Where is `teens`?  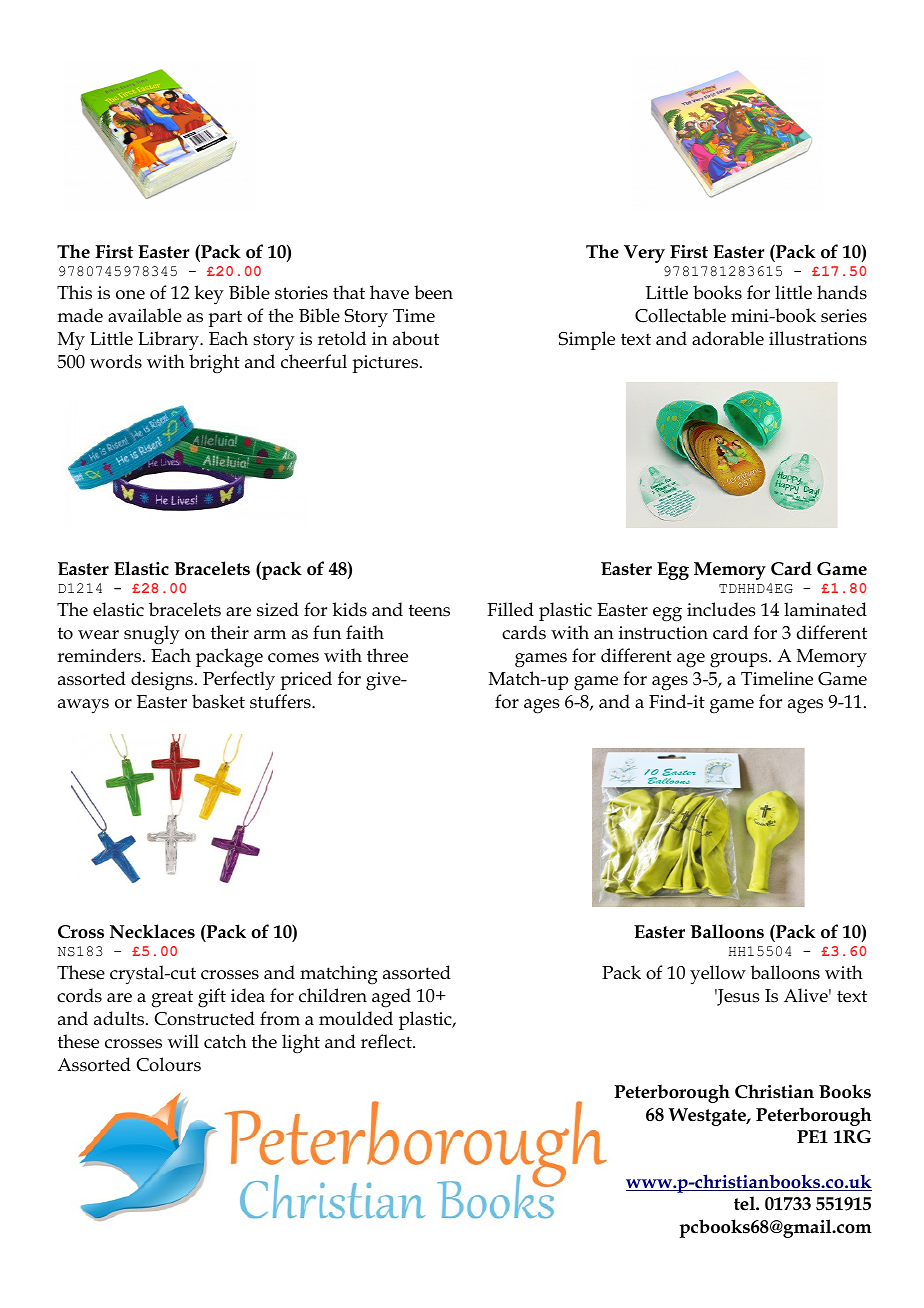
teens is located at coordinates (429, 610).
